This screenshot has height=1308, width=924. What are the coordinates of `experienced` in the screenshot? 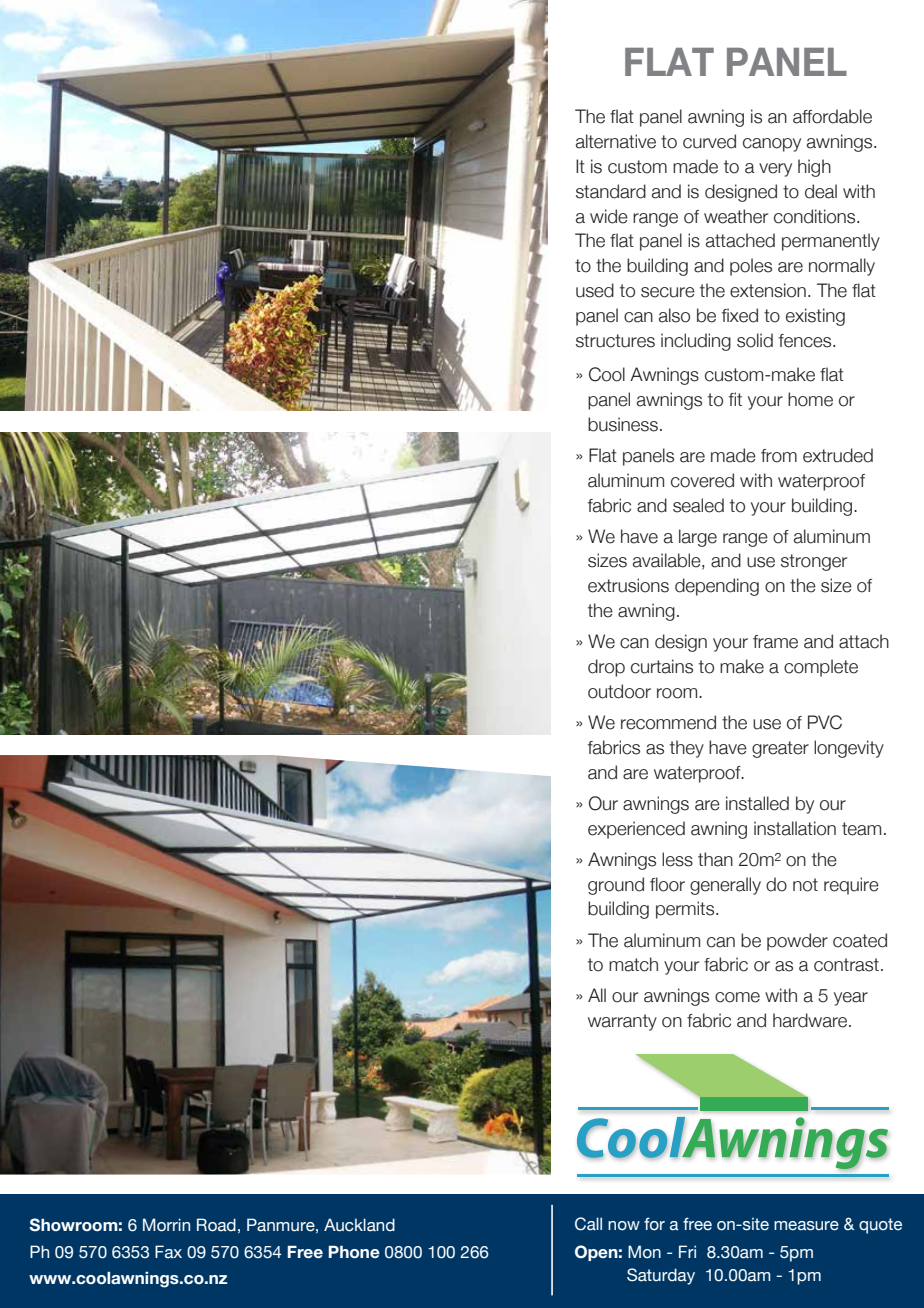 It's located at (636, 830).
